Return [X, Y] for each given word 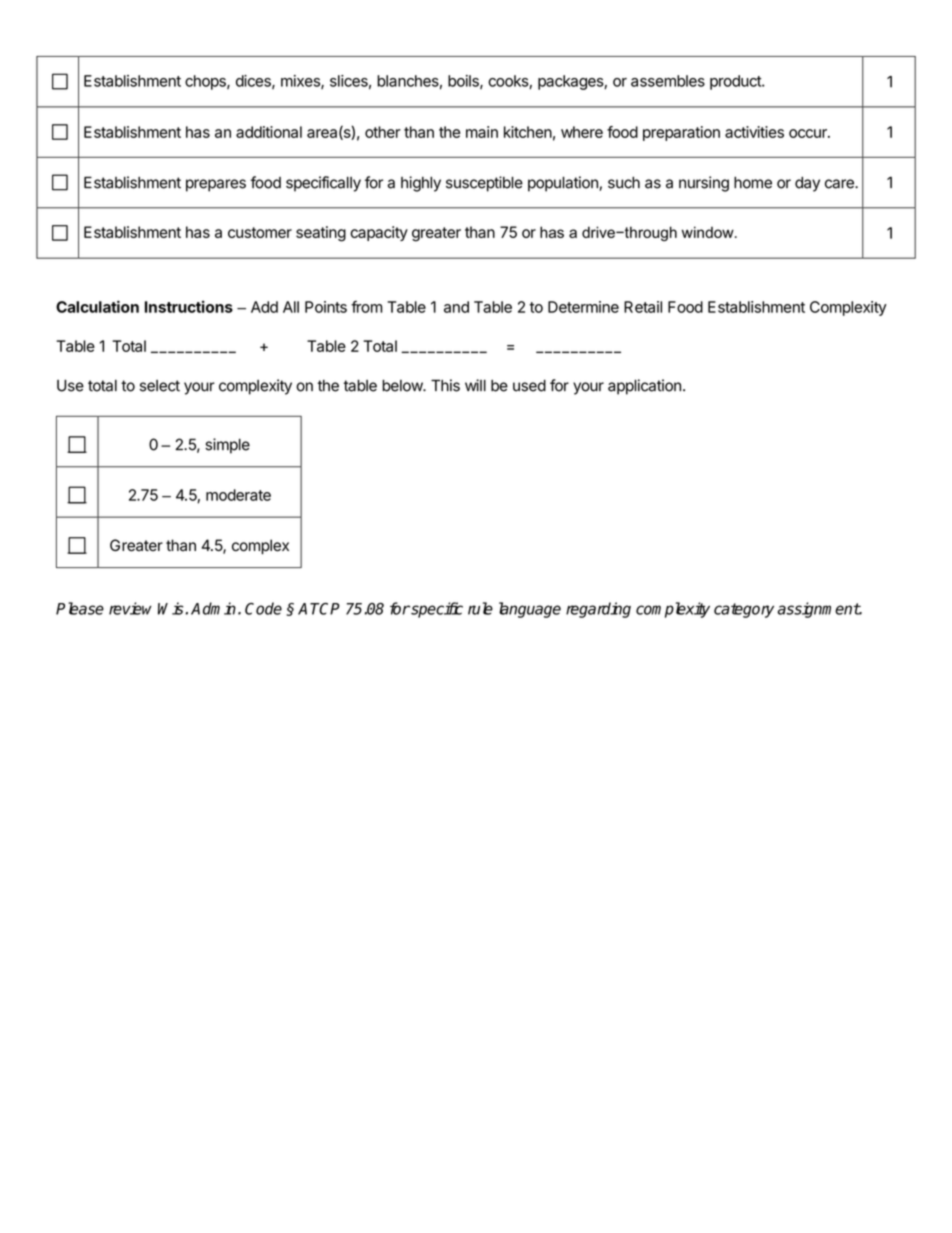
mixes [301, 82]
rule [480, 608]
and [456, 307]
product [736, 82]
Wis [172, 608]
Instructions [189, 306]
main [482, 132]
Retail [643, 307]
